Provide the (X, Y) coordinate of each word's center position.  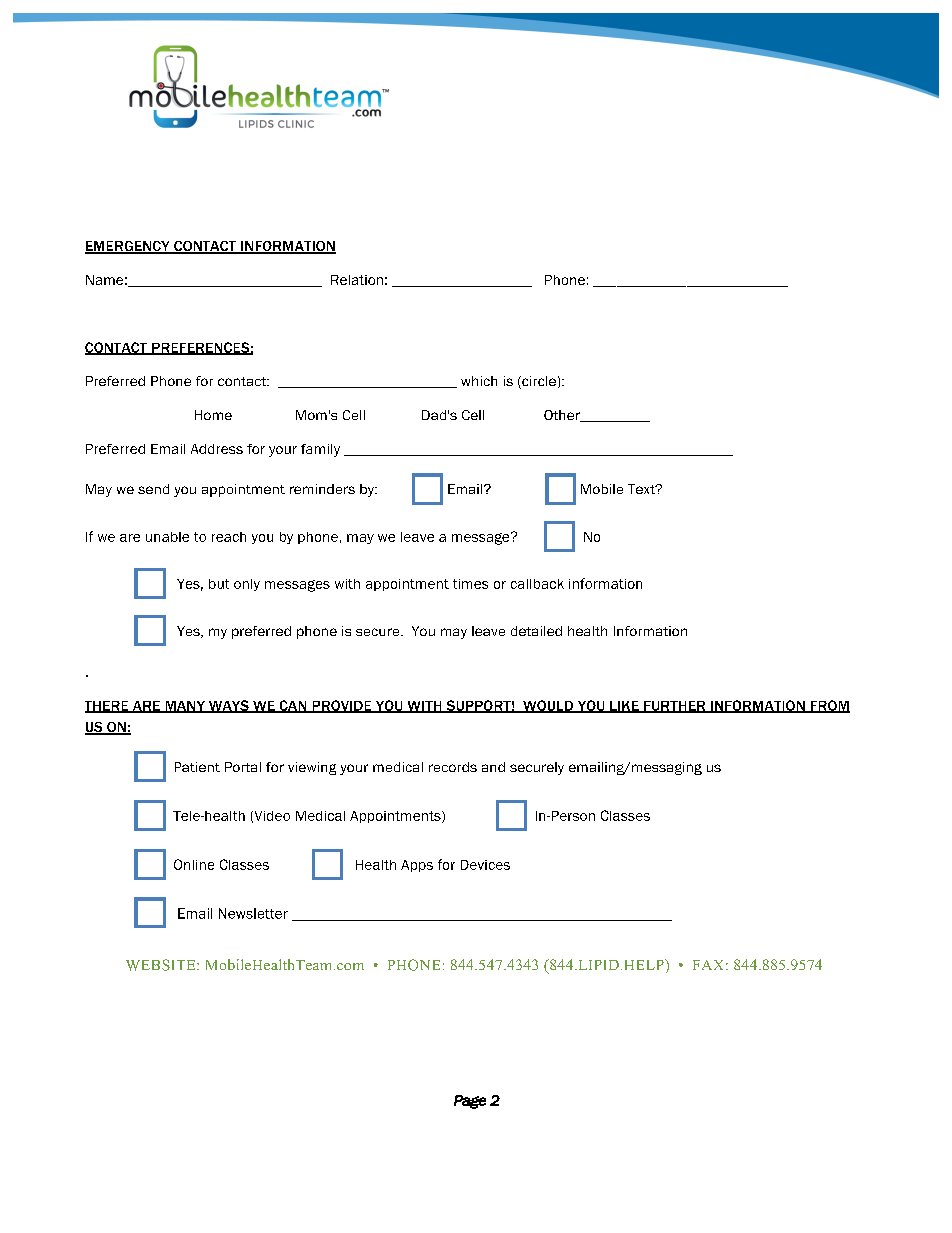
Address (217, 449)
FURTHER (675, 707)
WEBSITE (162, 965)
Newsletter (253, 913)
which (479, 381)
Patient (197, 767)
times (470, 584)
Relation (357, 280)
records (453, 767)
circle (538, 382)
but (219, 584)
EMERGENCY (128, 247)
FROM (829, 706)
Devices (485, 865)
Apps (417, 866)
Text (642, 489)
